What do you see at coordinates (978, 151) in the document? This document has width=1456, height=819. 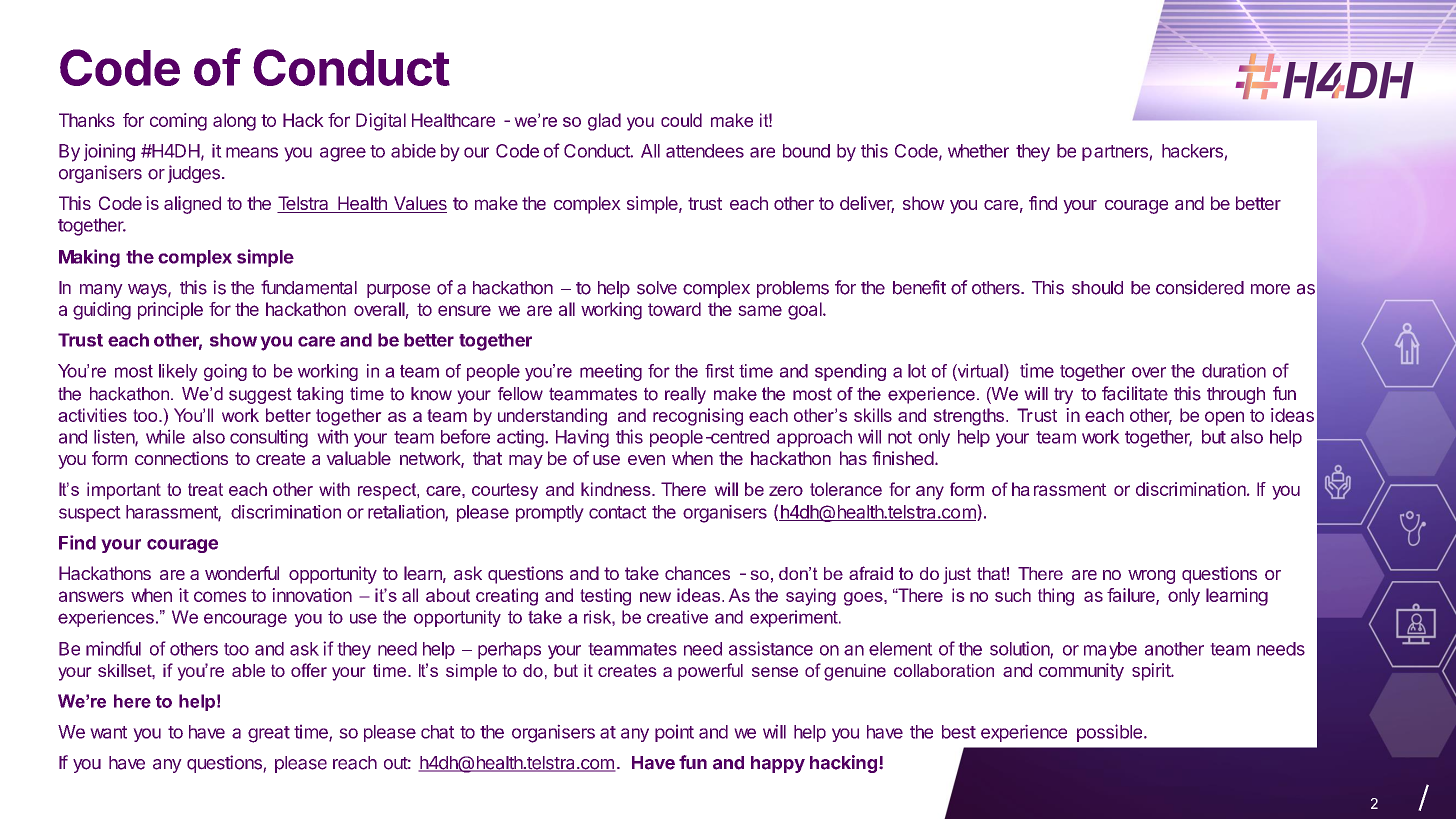 I see `whether` at bounding box center [978, 151].
